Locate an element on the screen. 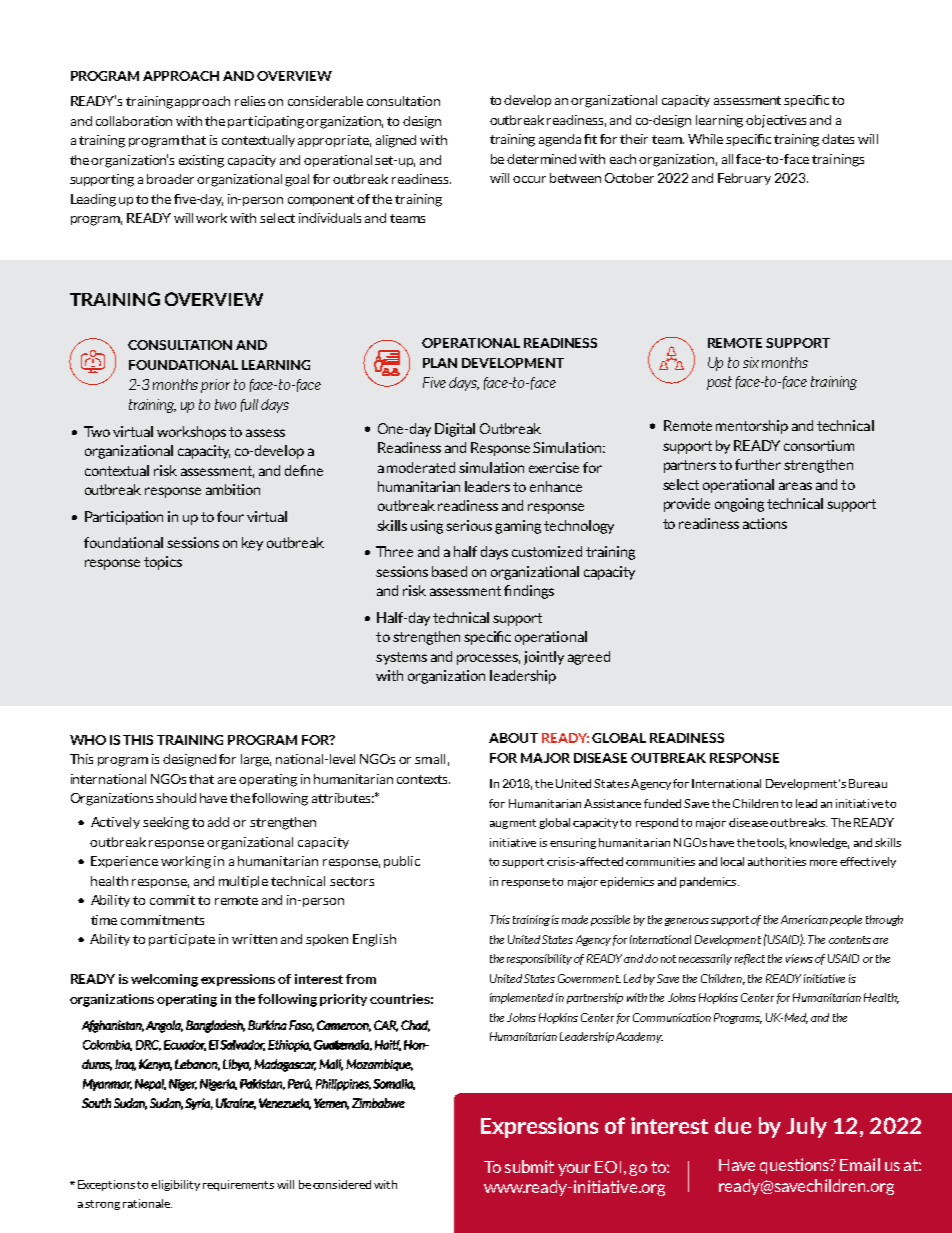  seeking is located at coordinates (166, 823).
